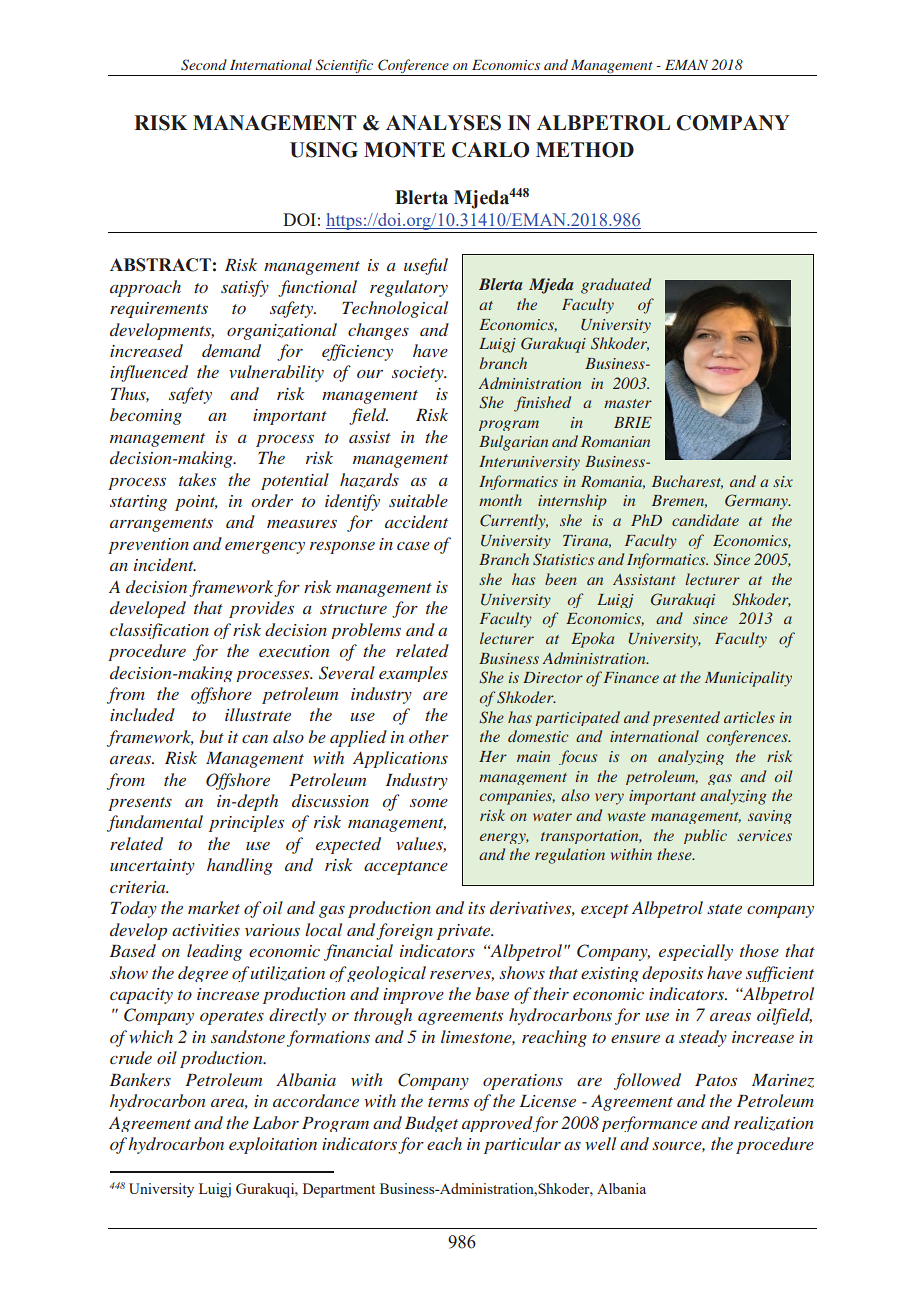 The height and width of the document is (1308, 924). Describe the element at coordinates (204, 65) in the document. I see `Second` at that location.
